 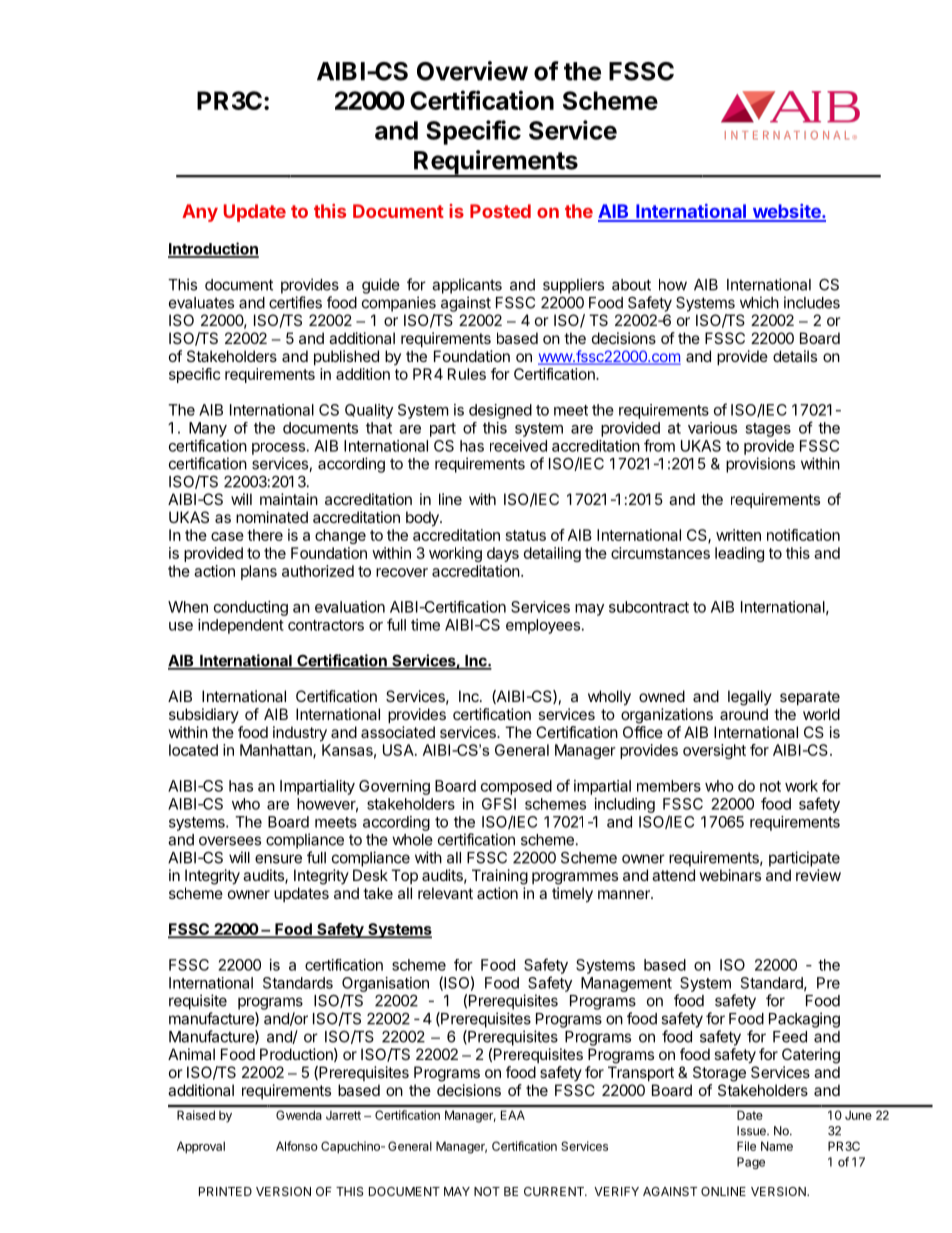 What do you see at coordinates (804, 1020) in the page?
I see `Packaging` at bounding box center [804, 1020].
